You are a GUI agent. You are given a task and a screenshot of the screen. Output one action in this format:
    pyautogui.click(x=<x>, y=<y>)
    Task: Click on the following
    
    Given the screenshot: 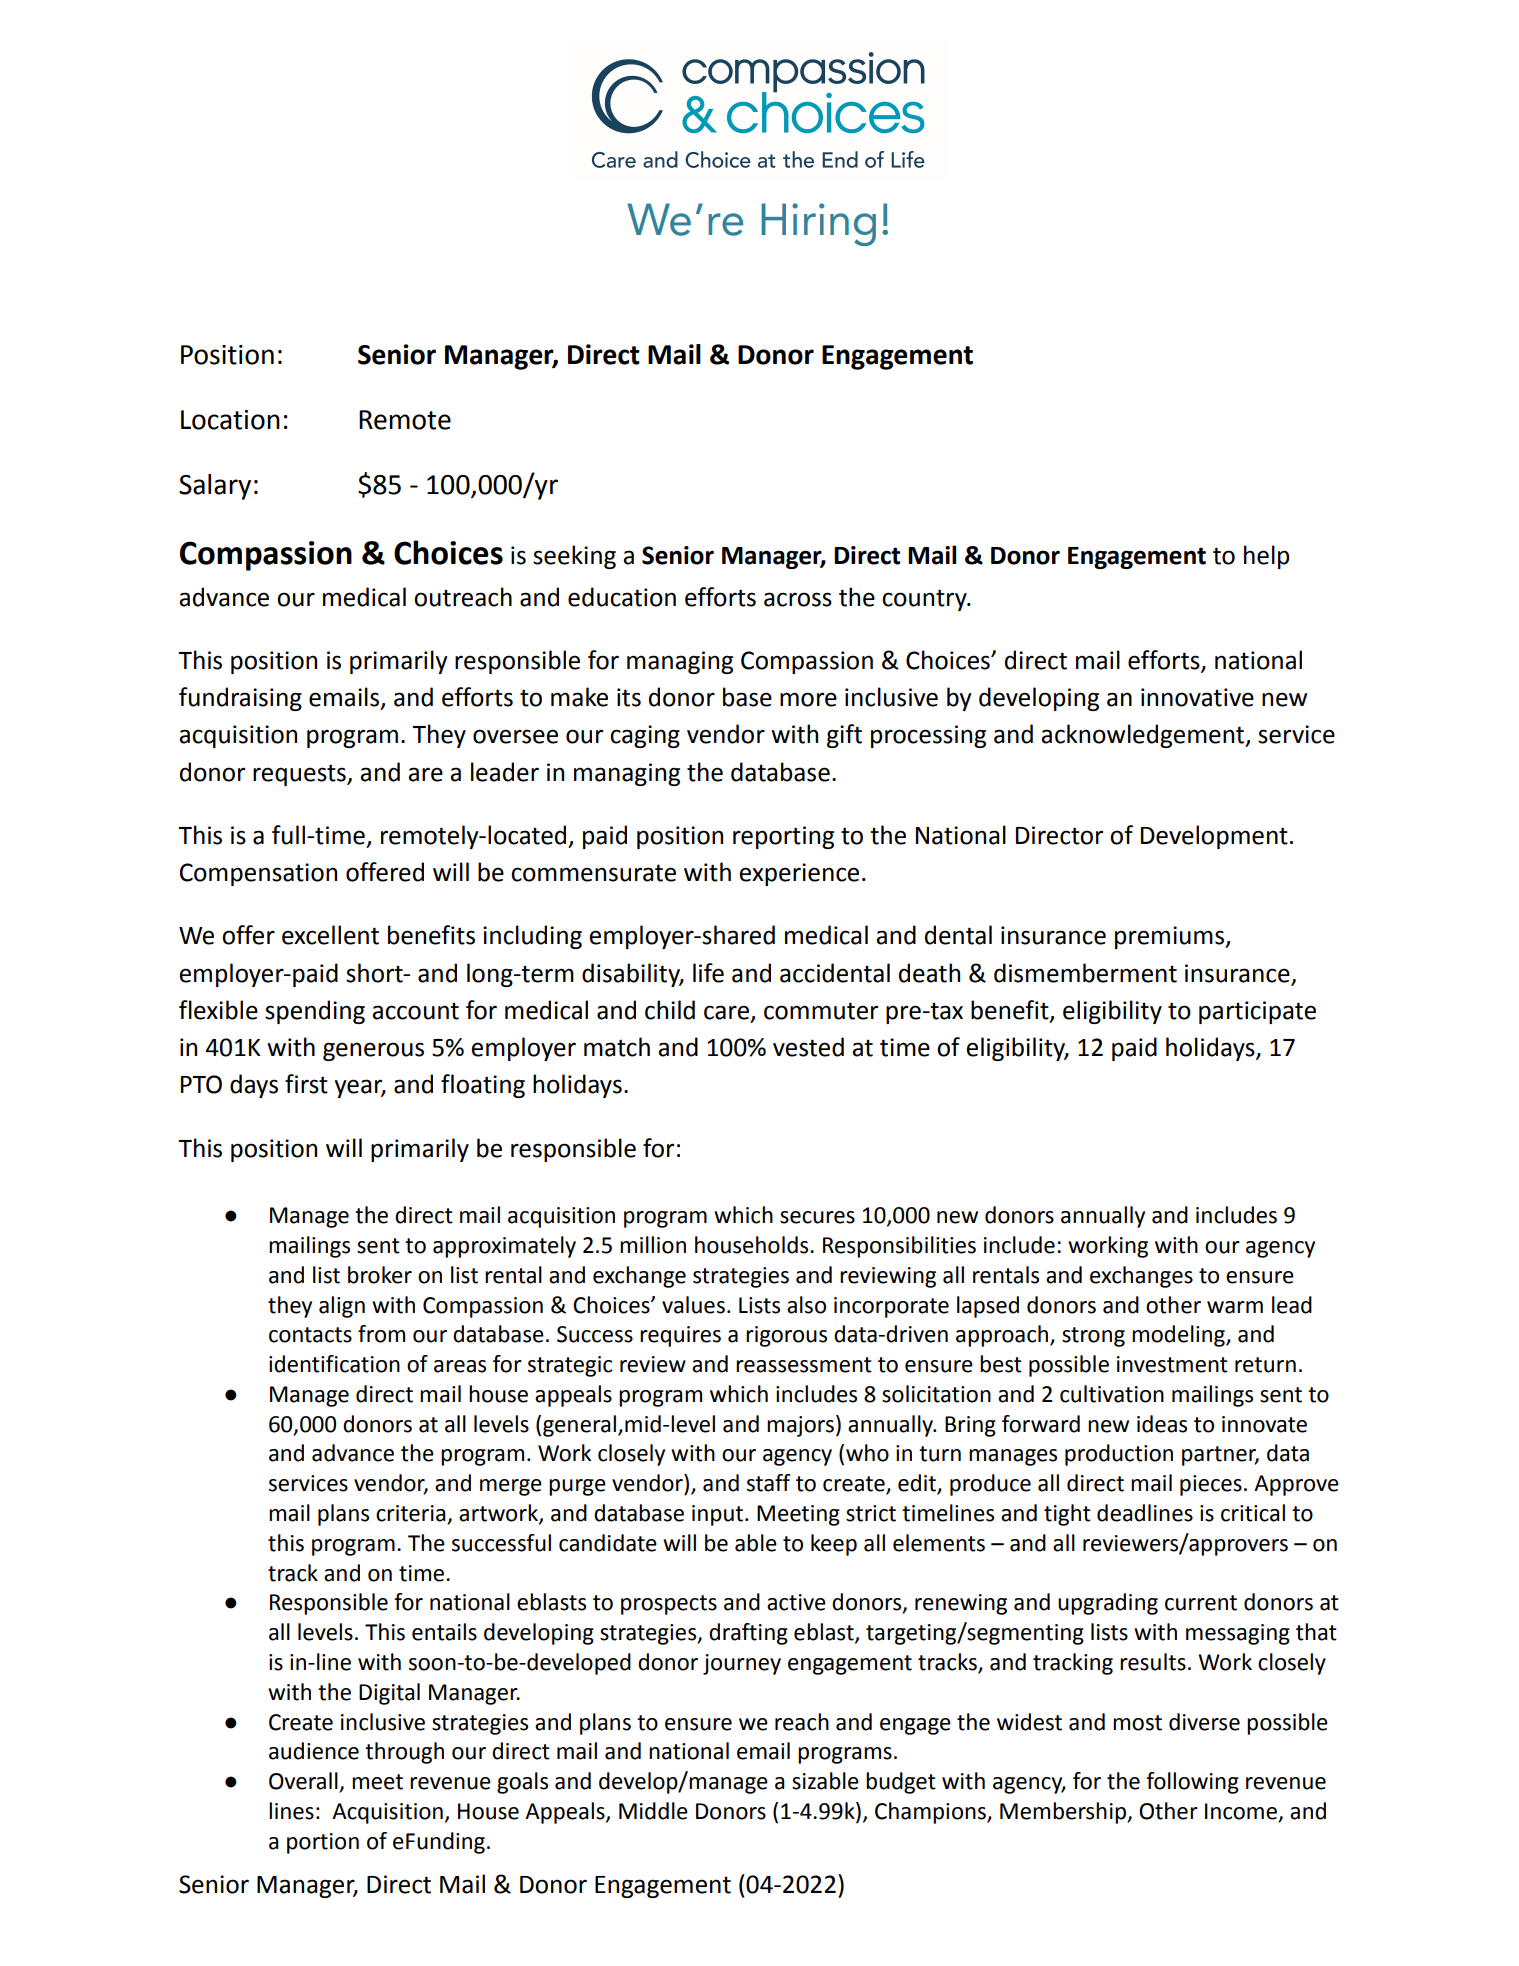 What is the action you would take?
    pyautogui.click(x=1192, y=1783)
